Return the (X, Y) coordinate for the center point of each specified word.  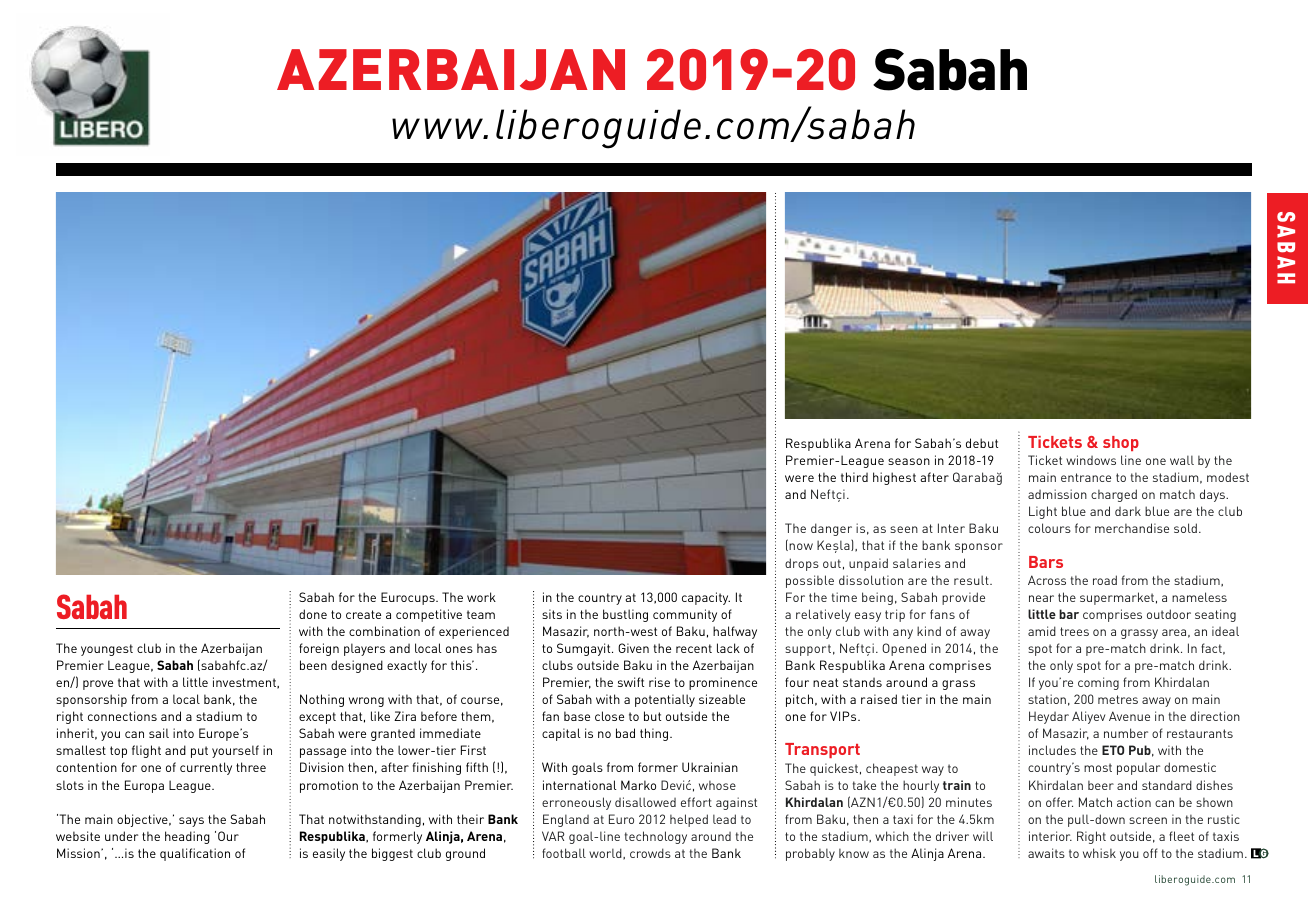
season (909, 461)
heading (187, 837)
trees (1074, 631)
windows (1091, 460)
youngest (107, 650)
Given (633, 648)
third (854, 477)
